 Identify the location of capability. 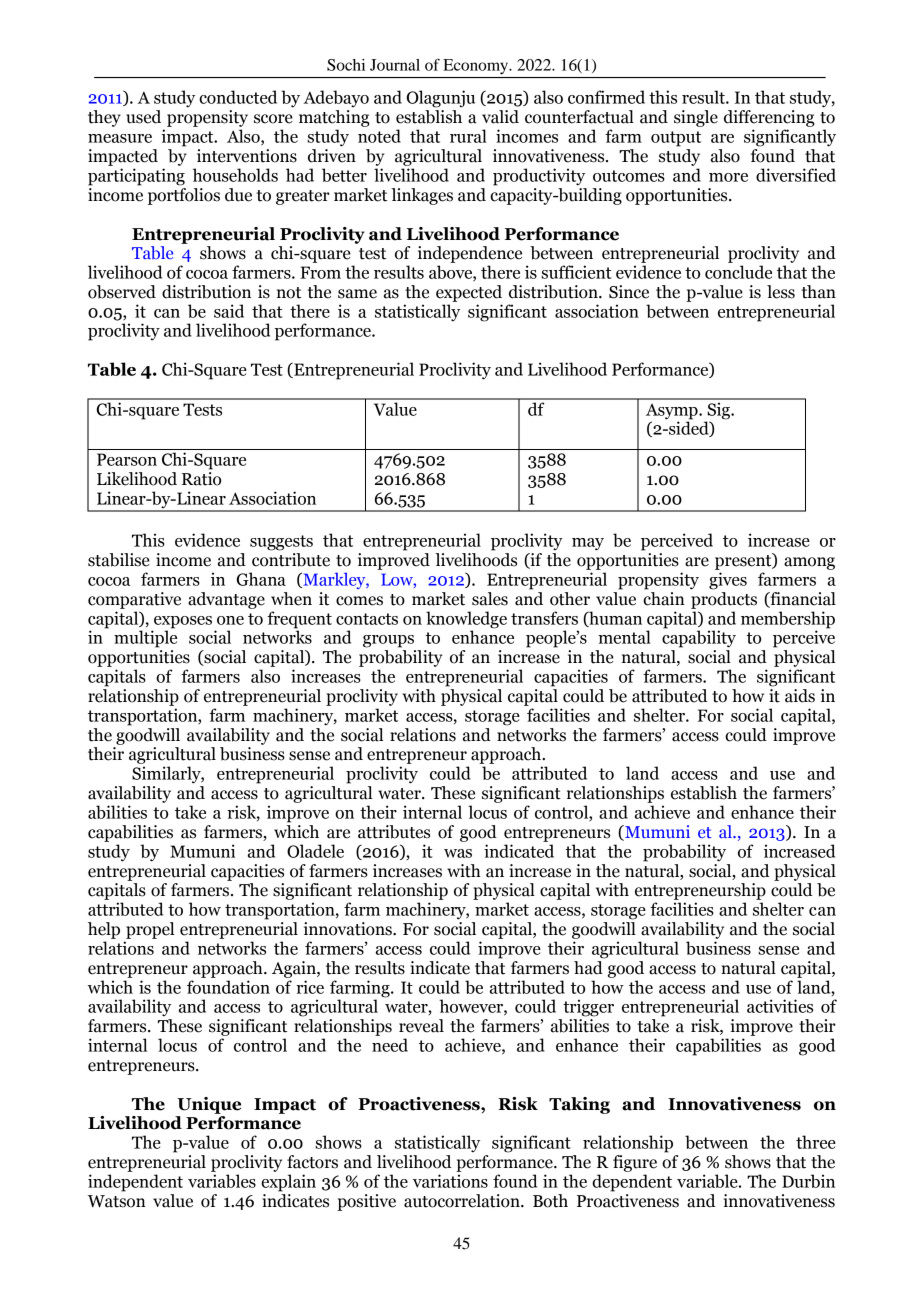
(699, 638).
